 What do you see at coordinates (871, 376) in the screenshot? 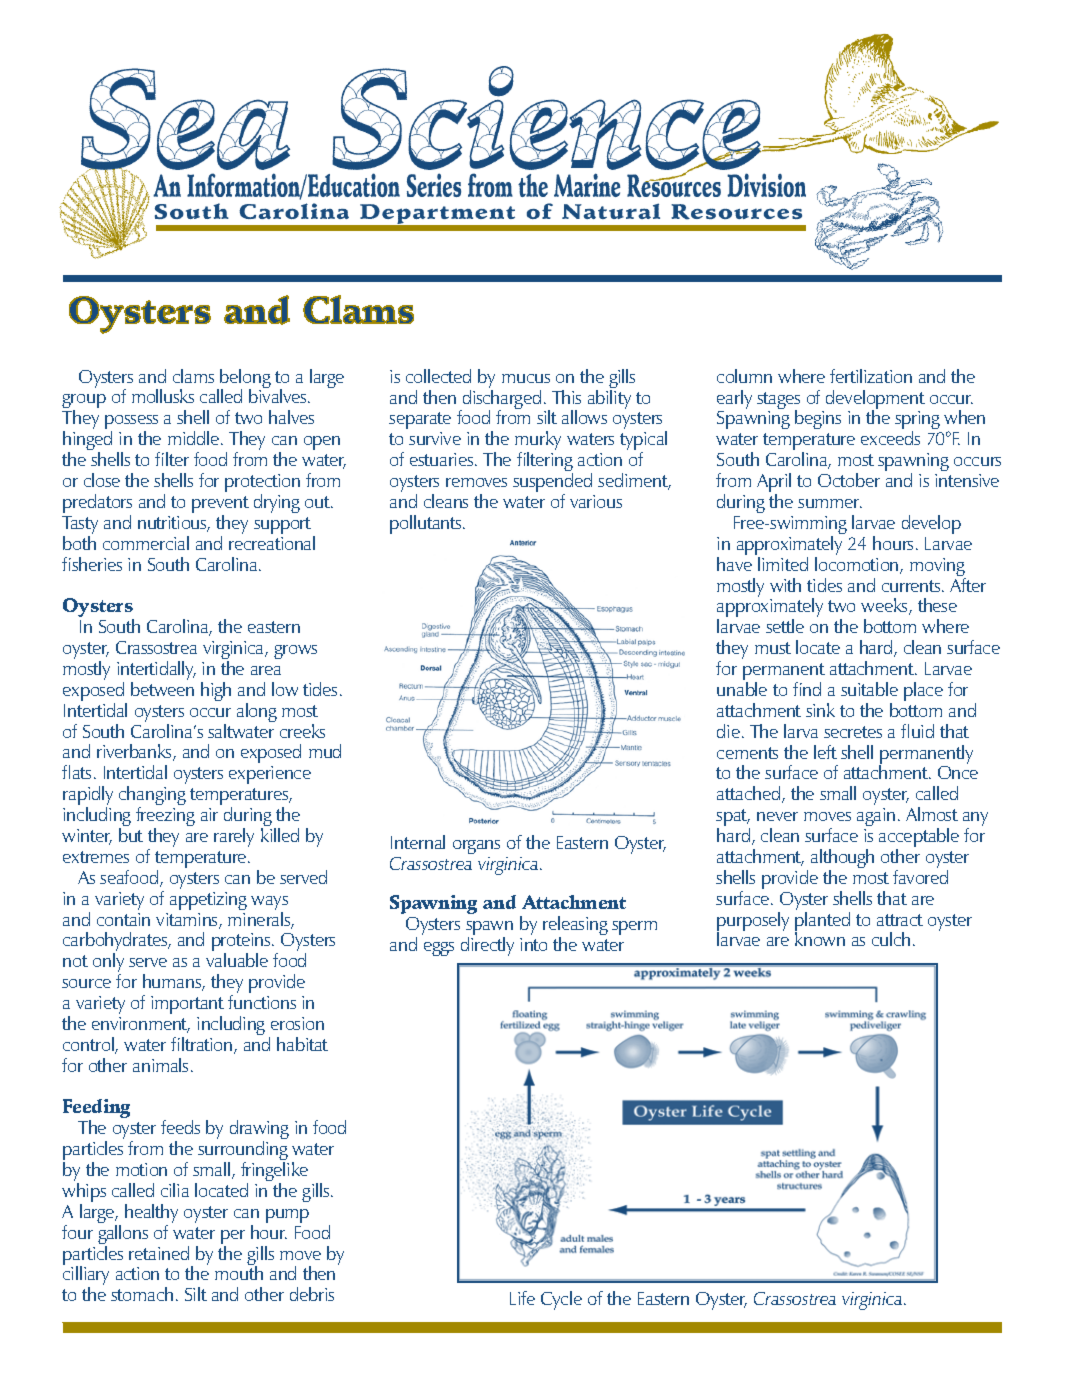
I see `fertilization` at bounding box center [871, 376].
